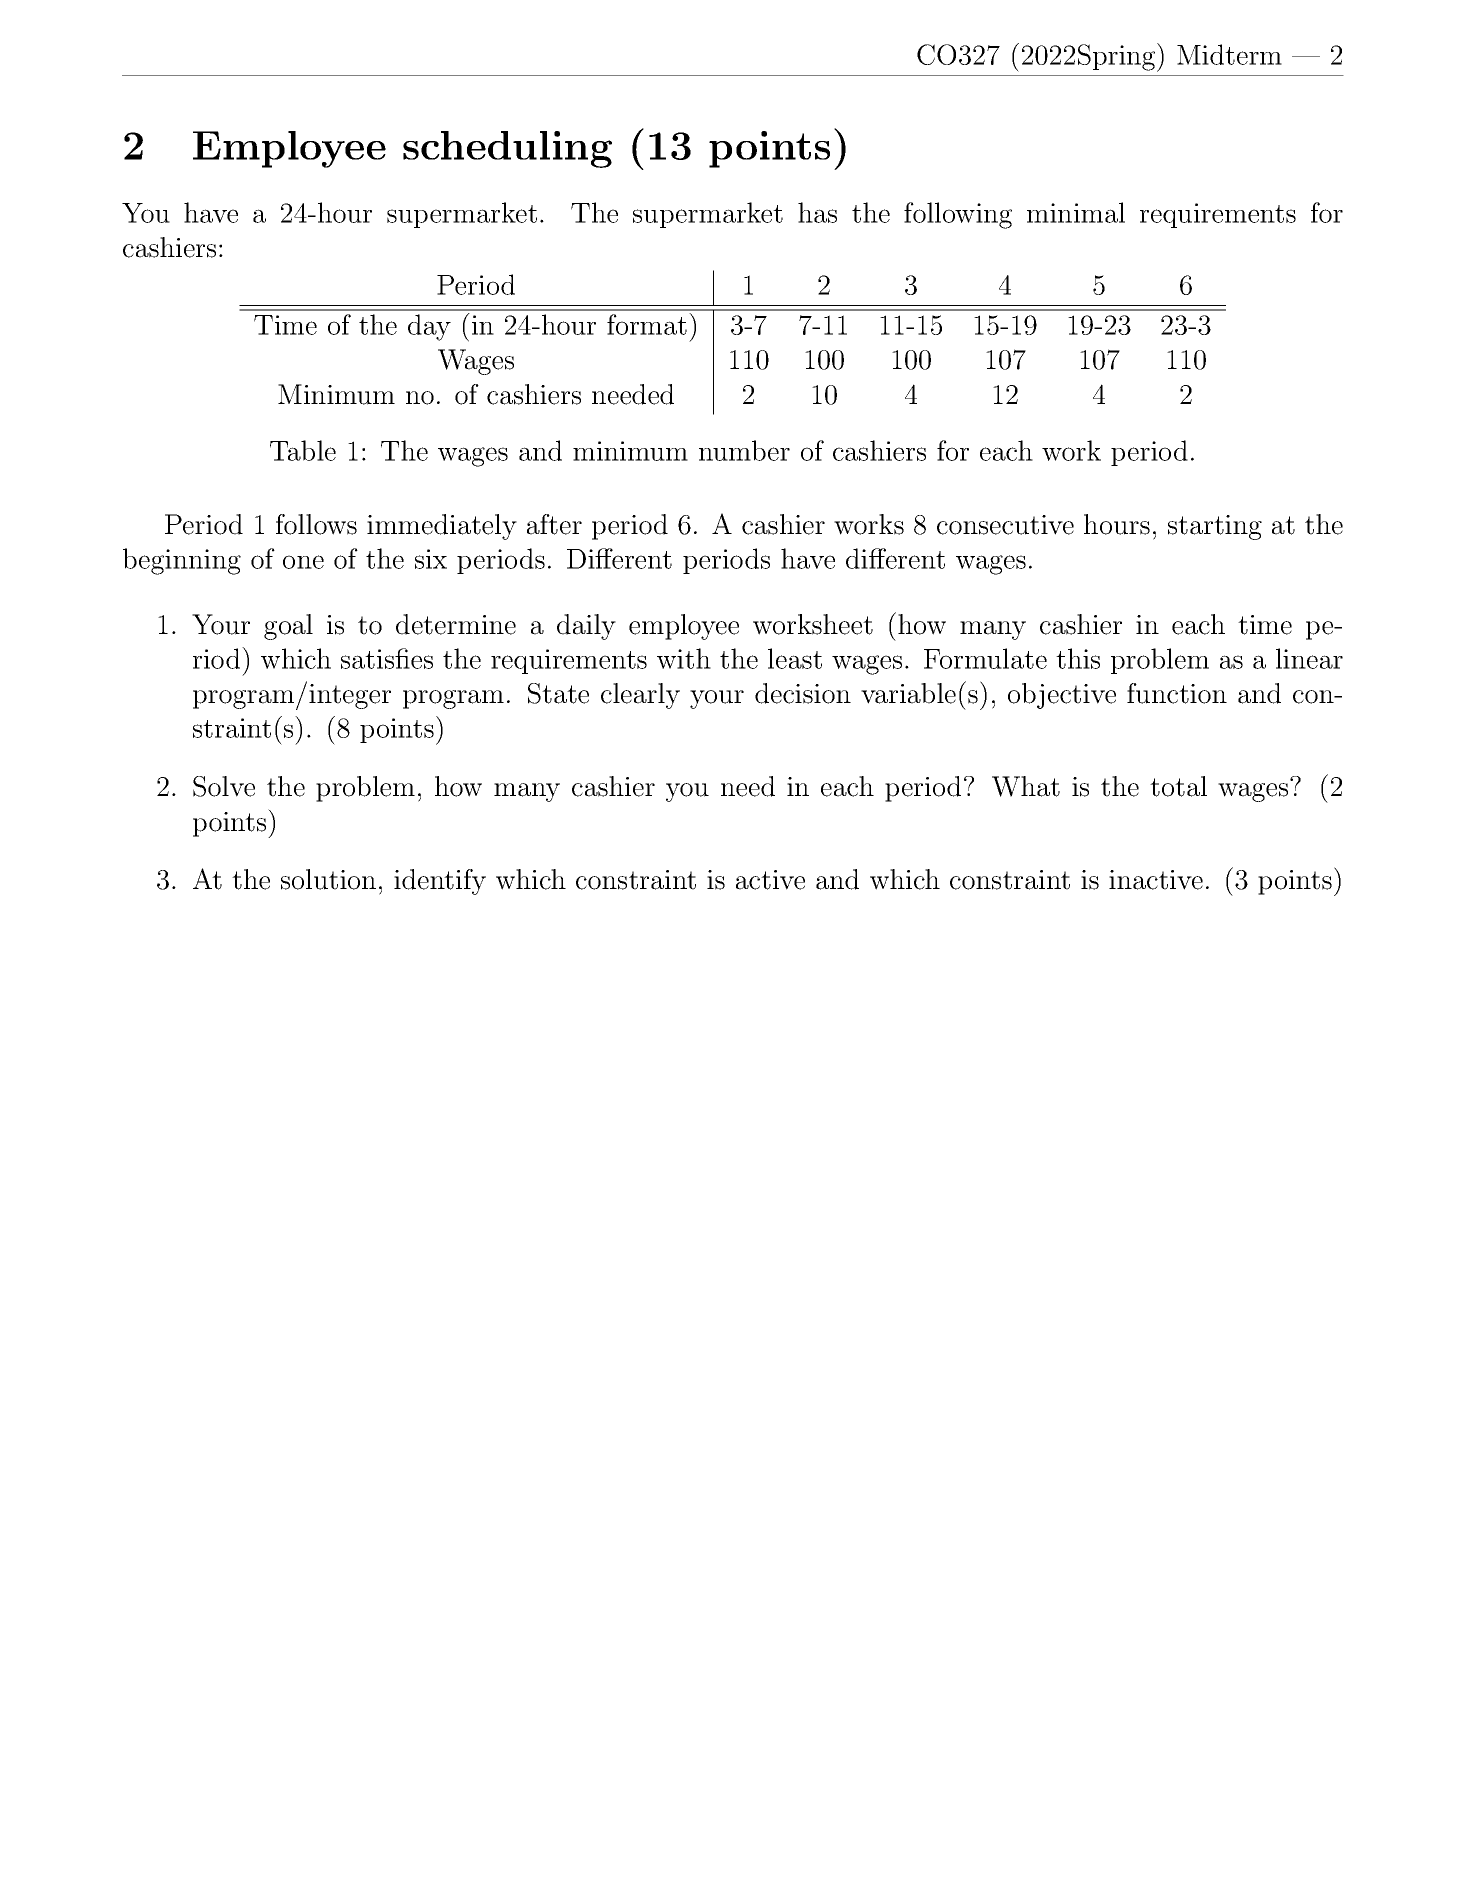 The height and width of the page is (1896, 1465). Describe the element at coordinates (1229, 54) in the page. I see `Midterm` at that location.
